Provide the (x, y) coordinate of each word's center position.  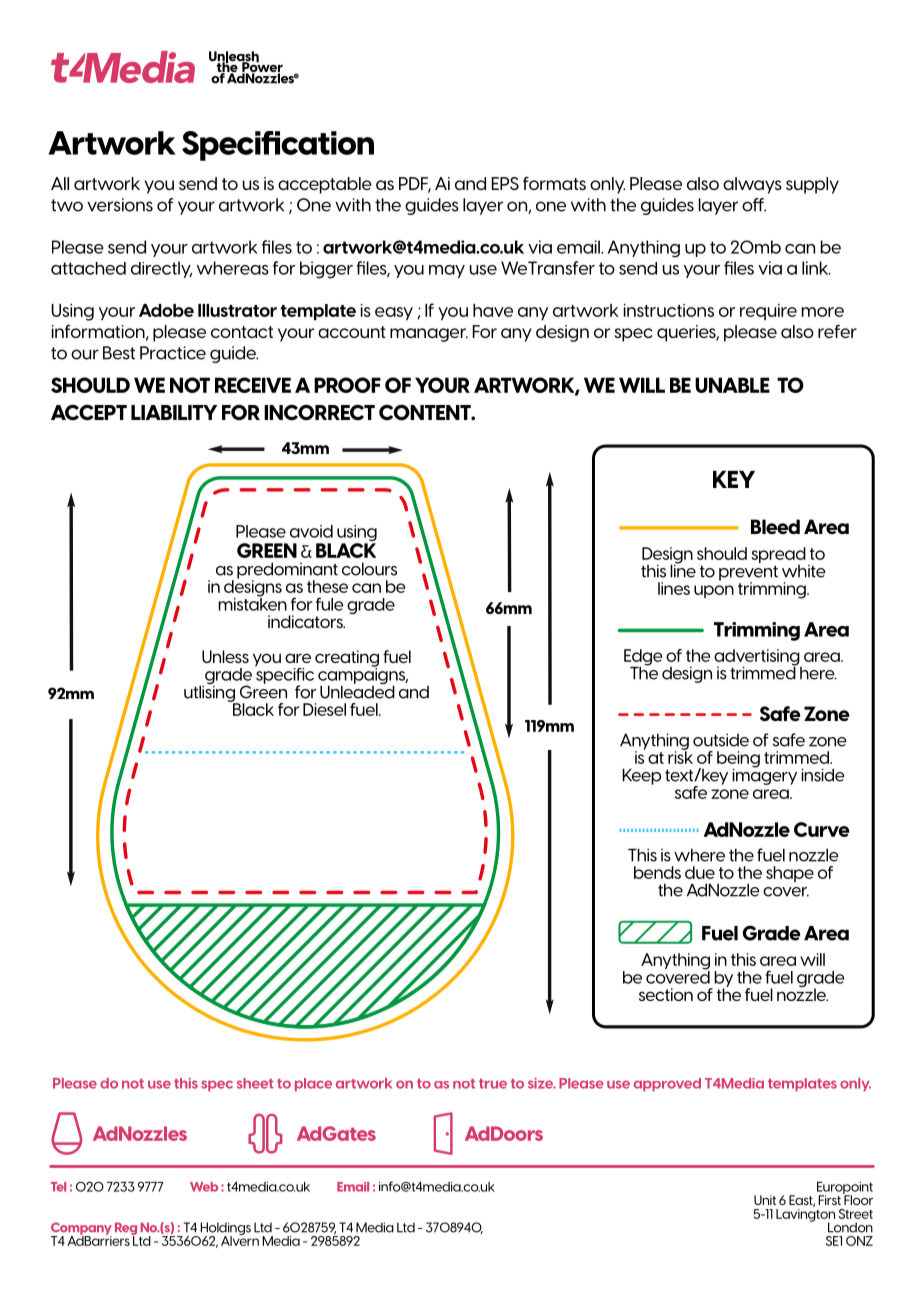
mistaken (252, 603)
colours (369, 569)
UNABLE (732, 385)
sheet (255, 1083)
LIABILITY (174, 412)
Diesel (324, 709)
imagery (764, 775)
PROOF (347, 385)
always (752, 185)
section (666, 994)
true (493, 1084)
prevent (748, 574)
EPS (505, 183)
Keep (641, 776)
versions (120, 205)
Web (204, 1187)
